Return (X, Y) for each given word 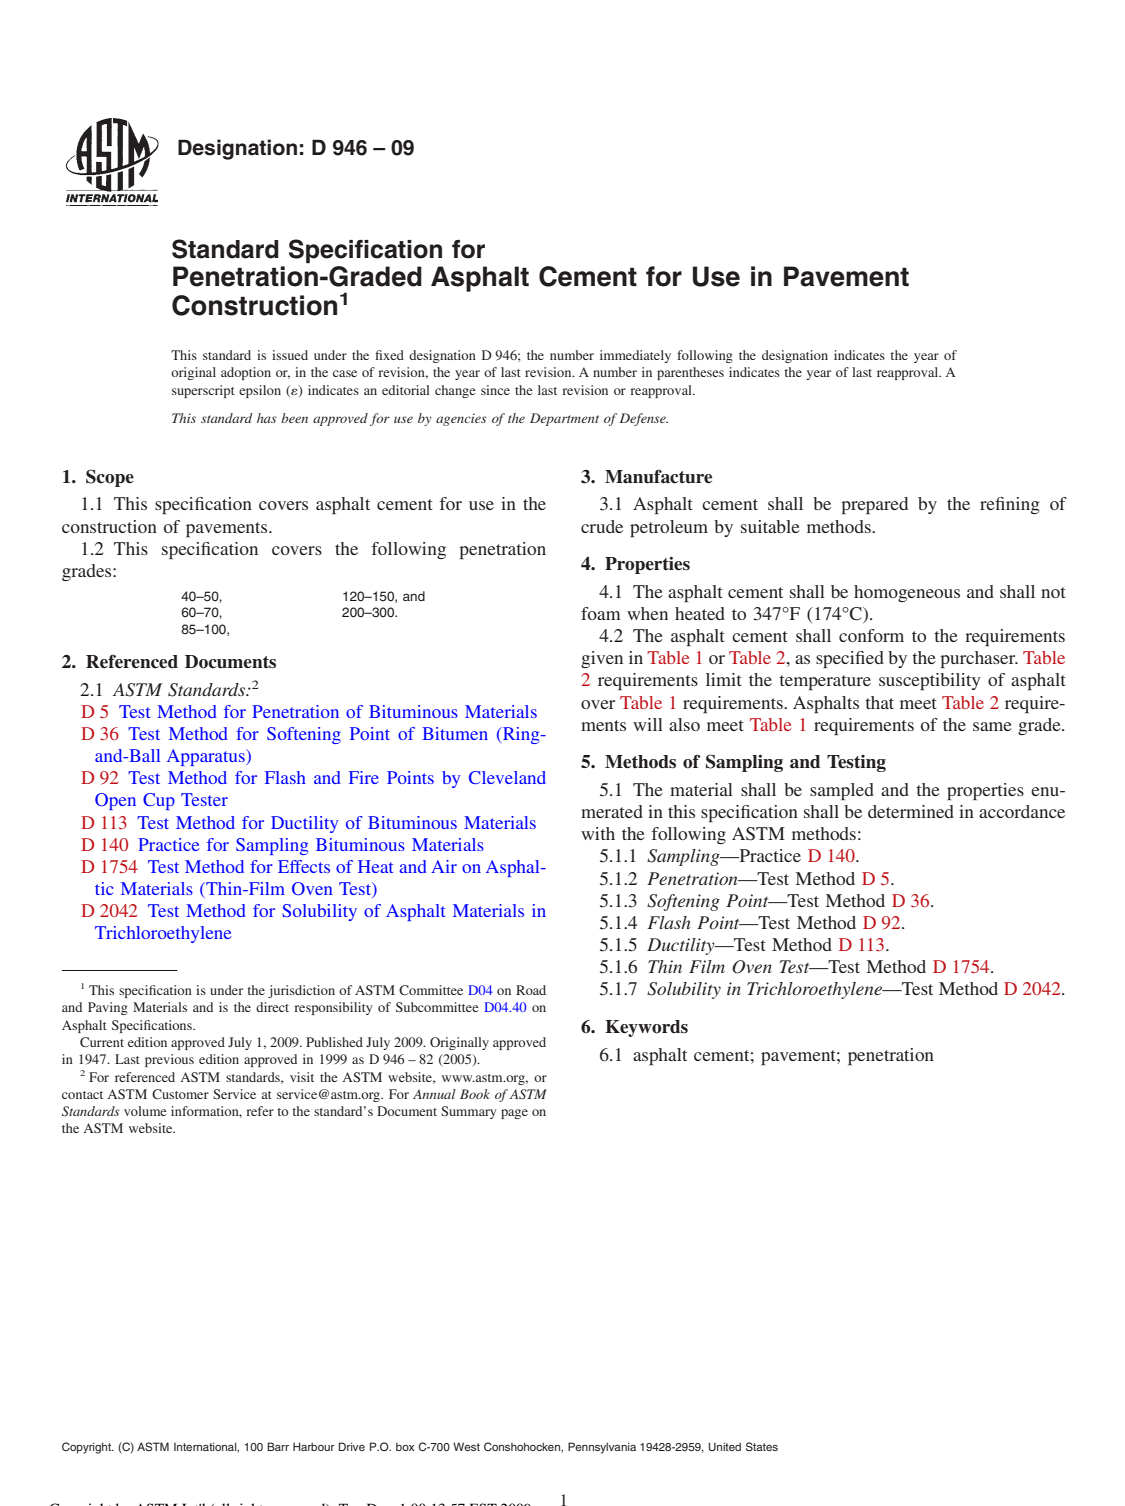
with (598, 833)
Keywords (646, 1028)
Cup (159, 801)
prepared (874, 505)
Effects (304, 866)
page (514, 1114)
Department (564, 419)
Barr (278, 1446)
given (602, 659)
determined (911, 811)
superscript (203, 391)
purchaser (979, 659)
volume (145, 1111)
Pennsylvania (602, 1448)
